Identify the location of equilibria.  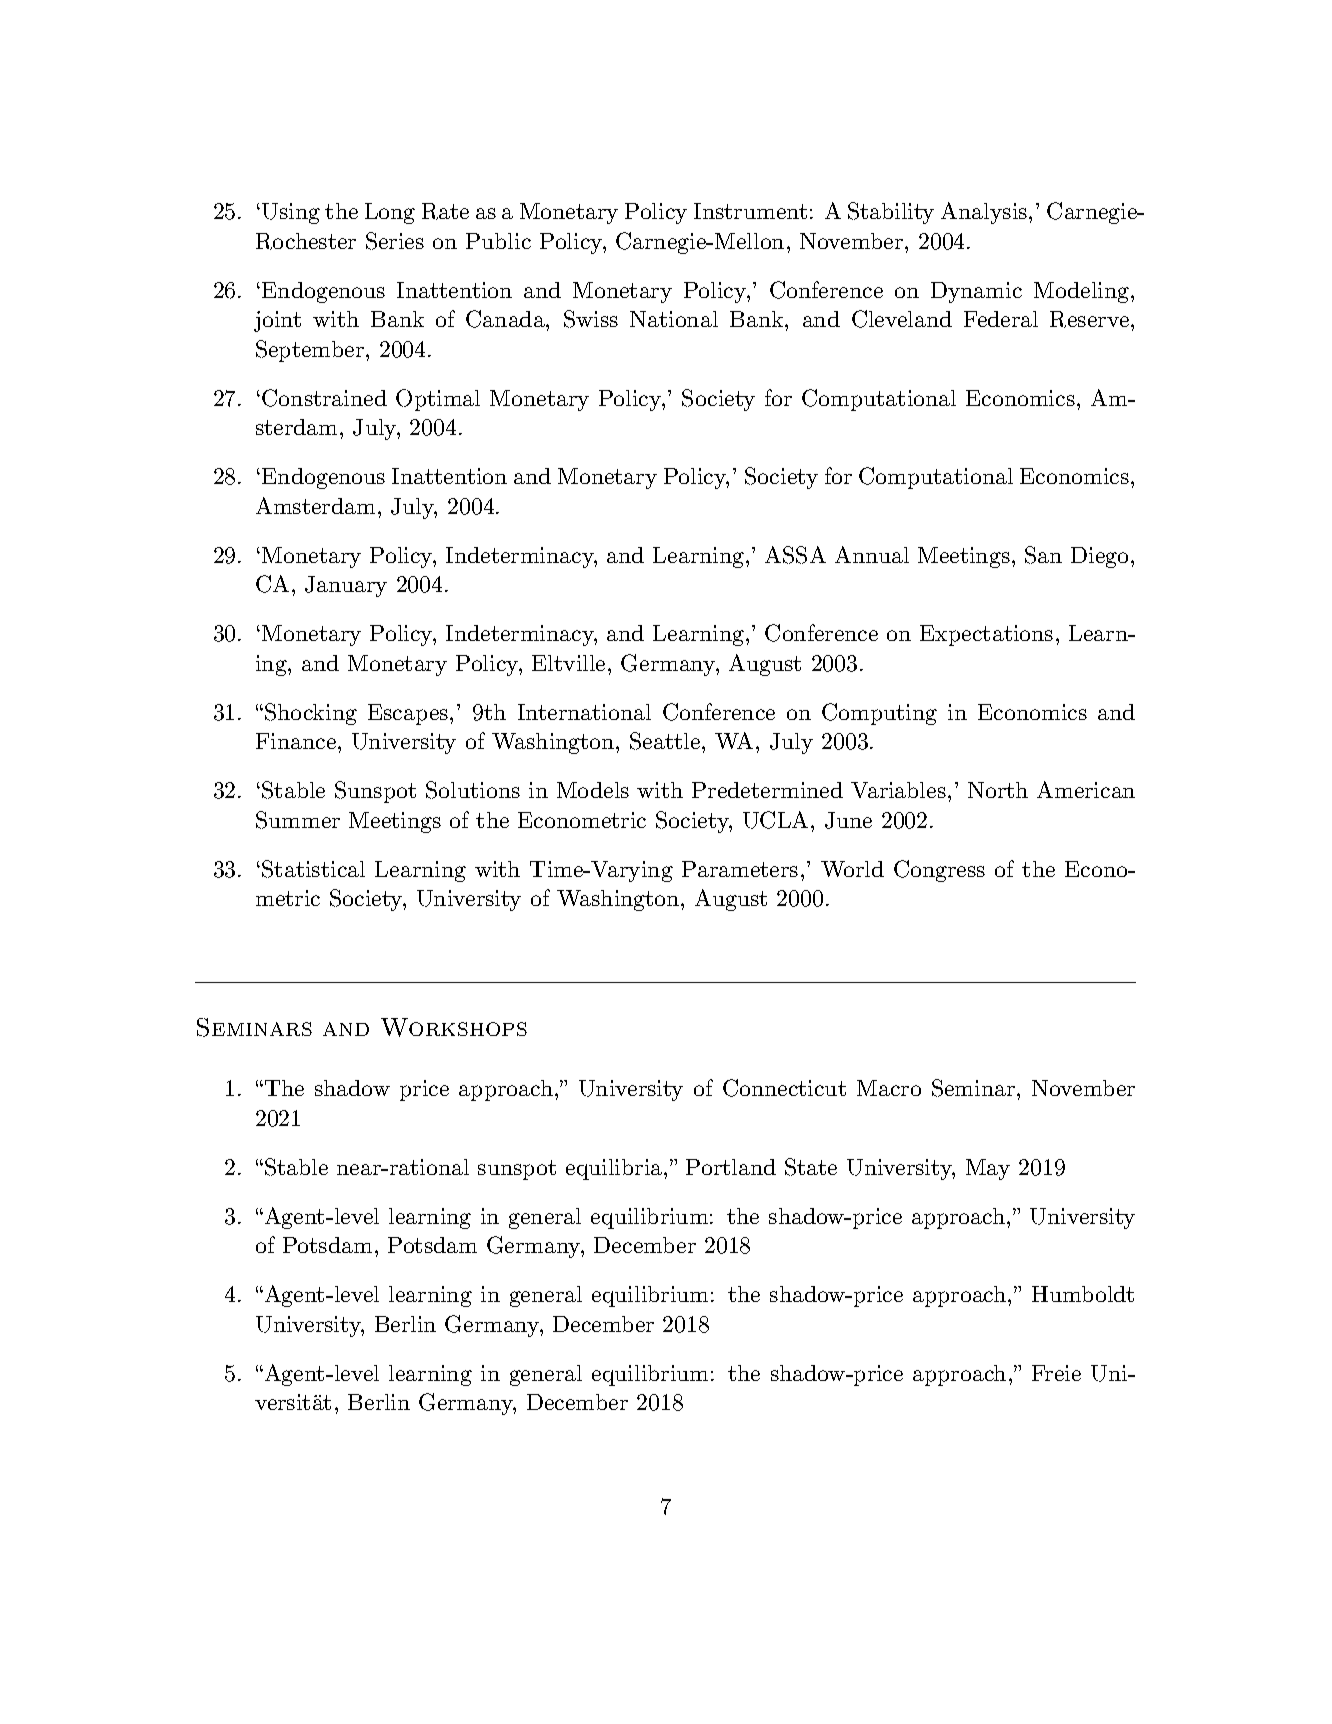
(614, 1169).
